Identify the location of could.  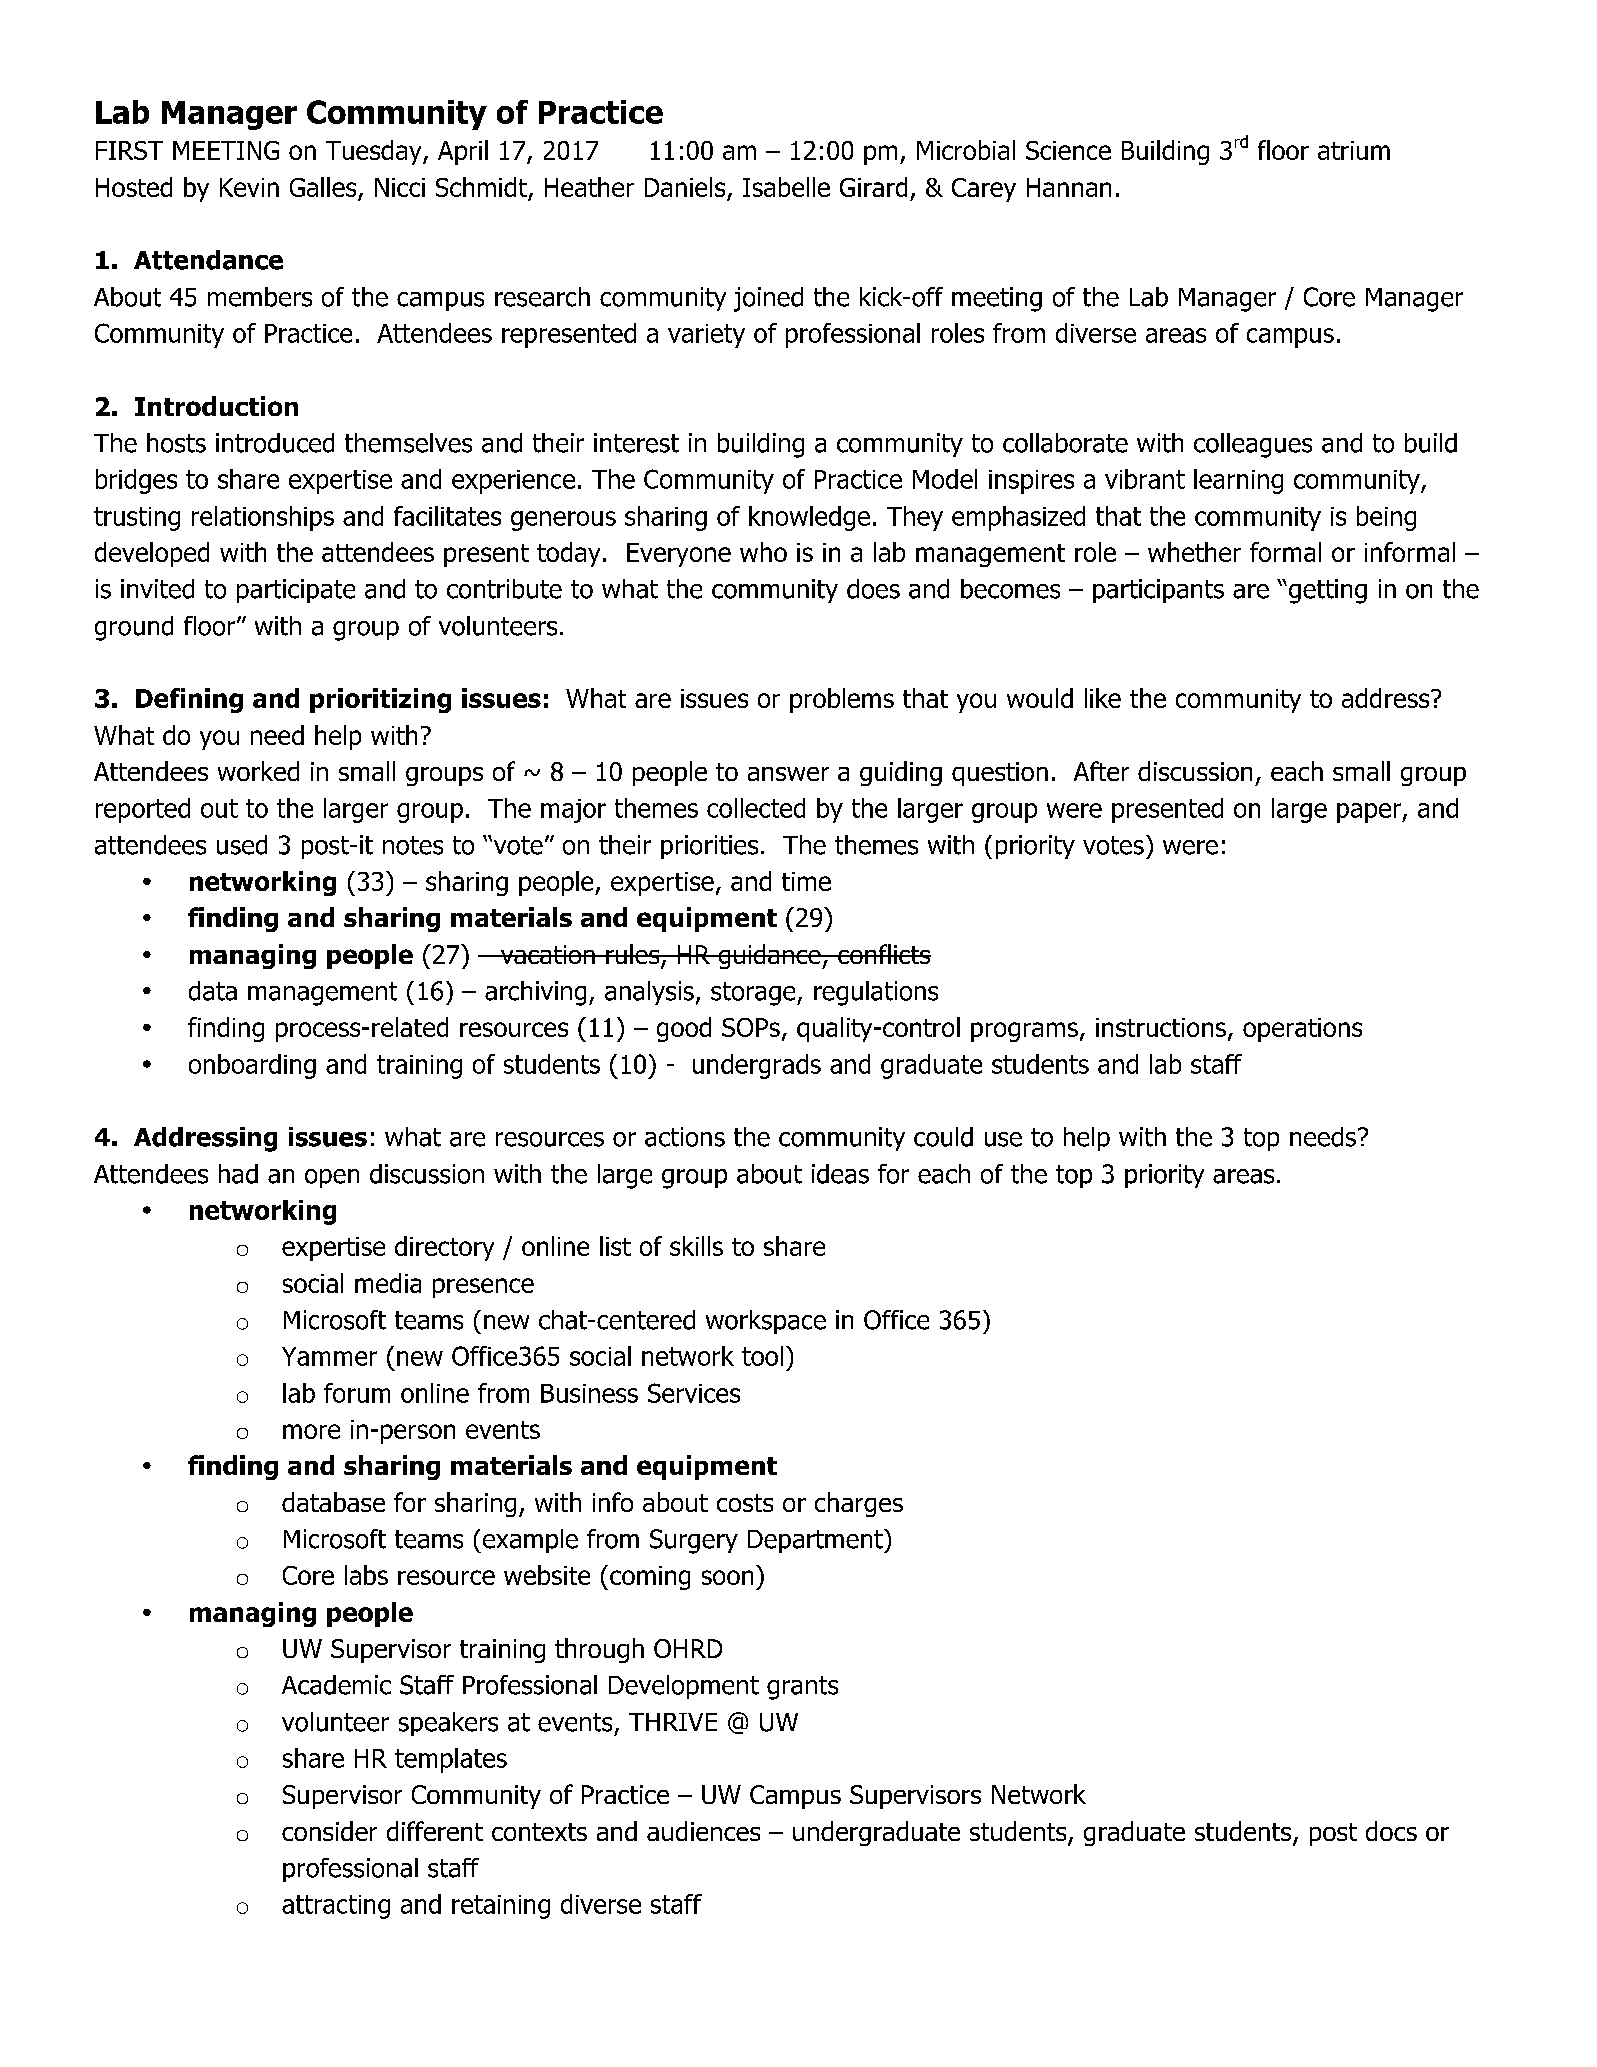
(943, 1137).
